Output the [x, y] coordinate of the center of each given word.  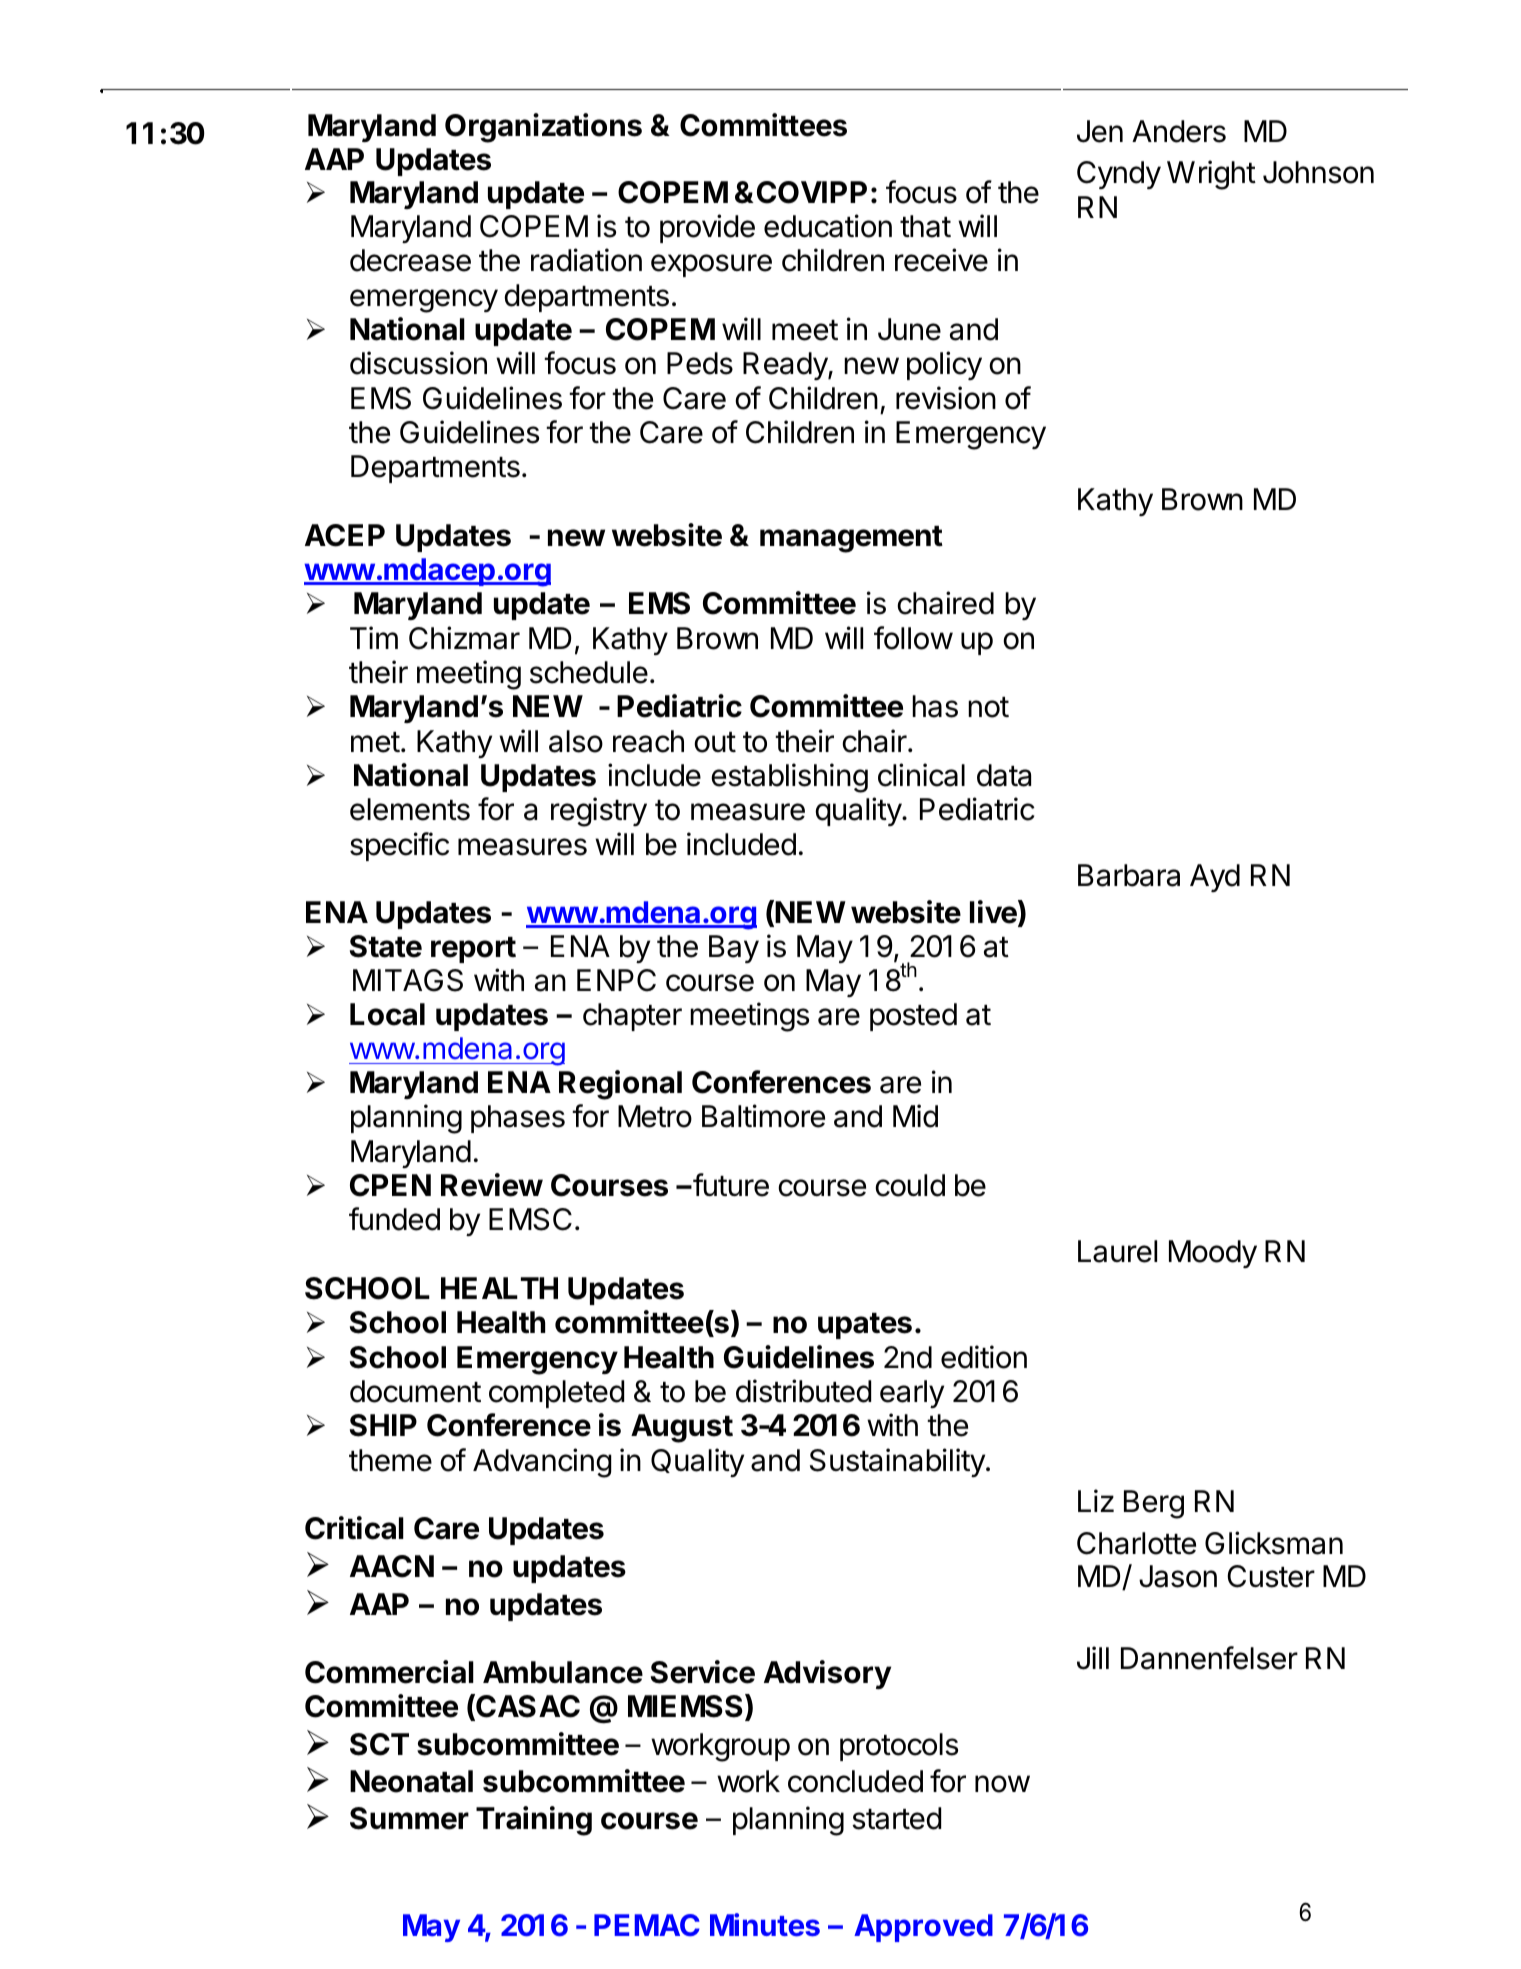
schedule [589, 672]
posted [913, 1017]
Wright [1211, 175]
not [988, 707]
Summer [409, 1818]
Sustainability [898, 1462]
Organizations [543, 128]
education [828, 226]
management [851, 539]
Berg [1154, 1504]
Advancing [542, 1463]
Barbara [1129, 875]
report [473, 950]
